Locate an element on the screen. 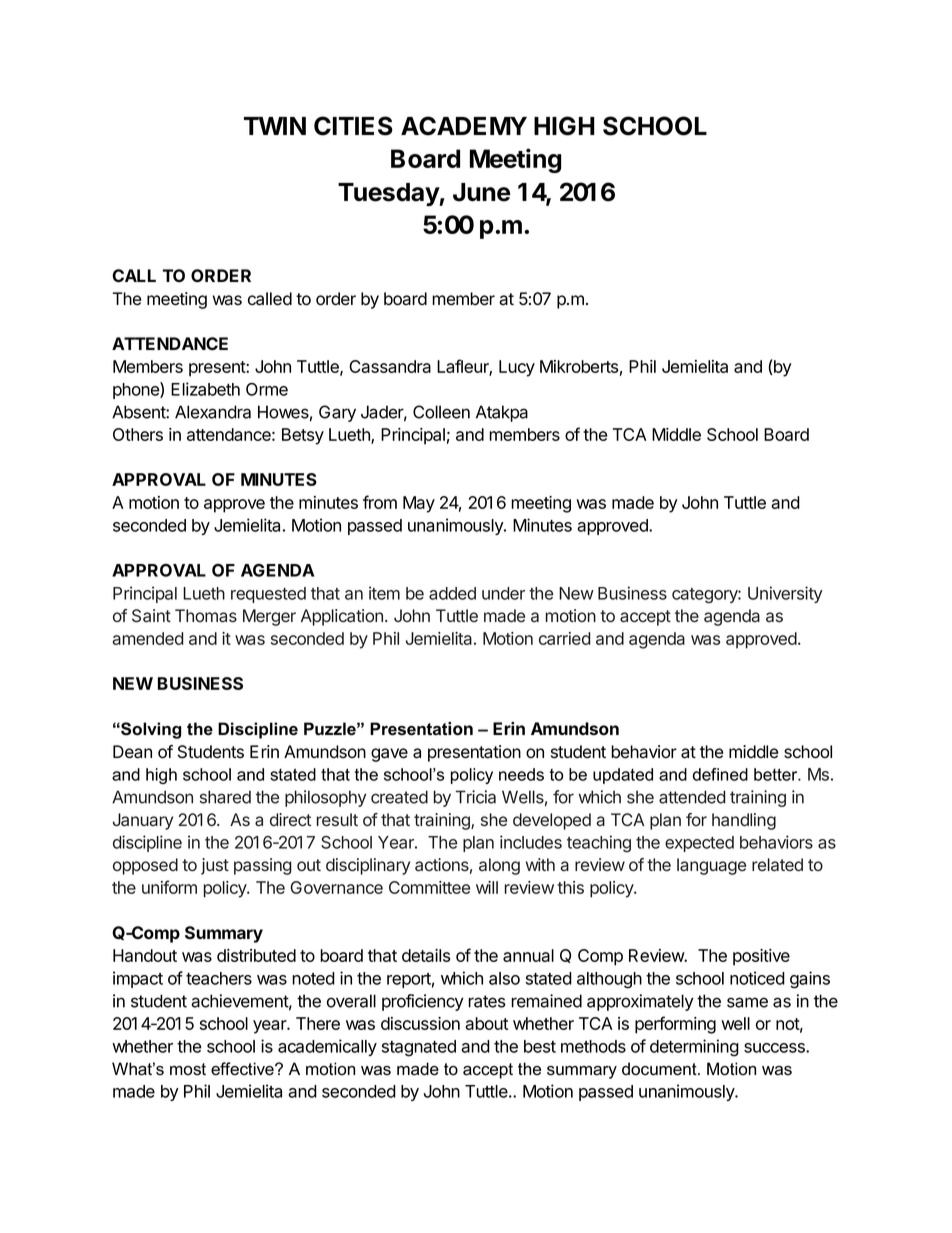  Lucy is located at coordinates (517, 368).
